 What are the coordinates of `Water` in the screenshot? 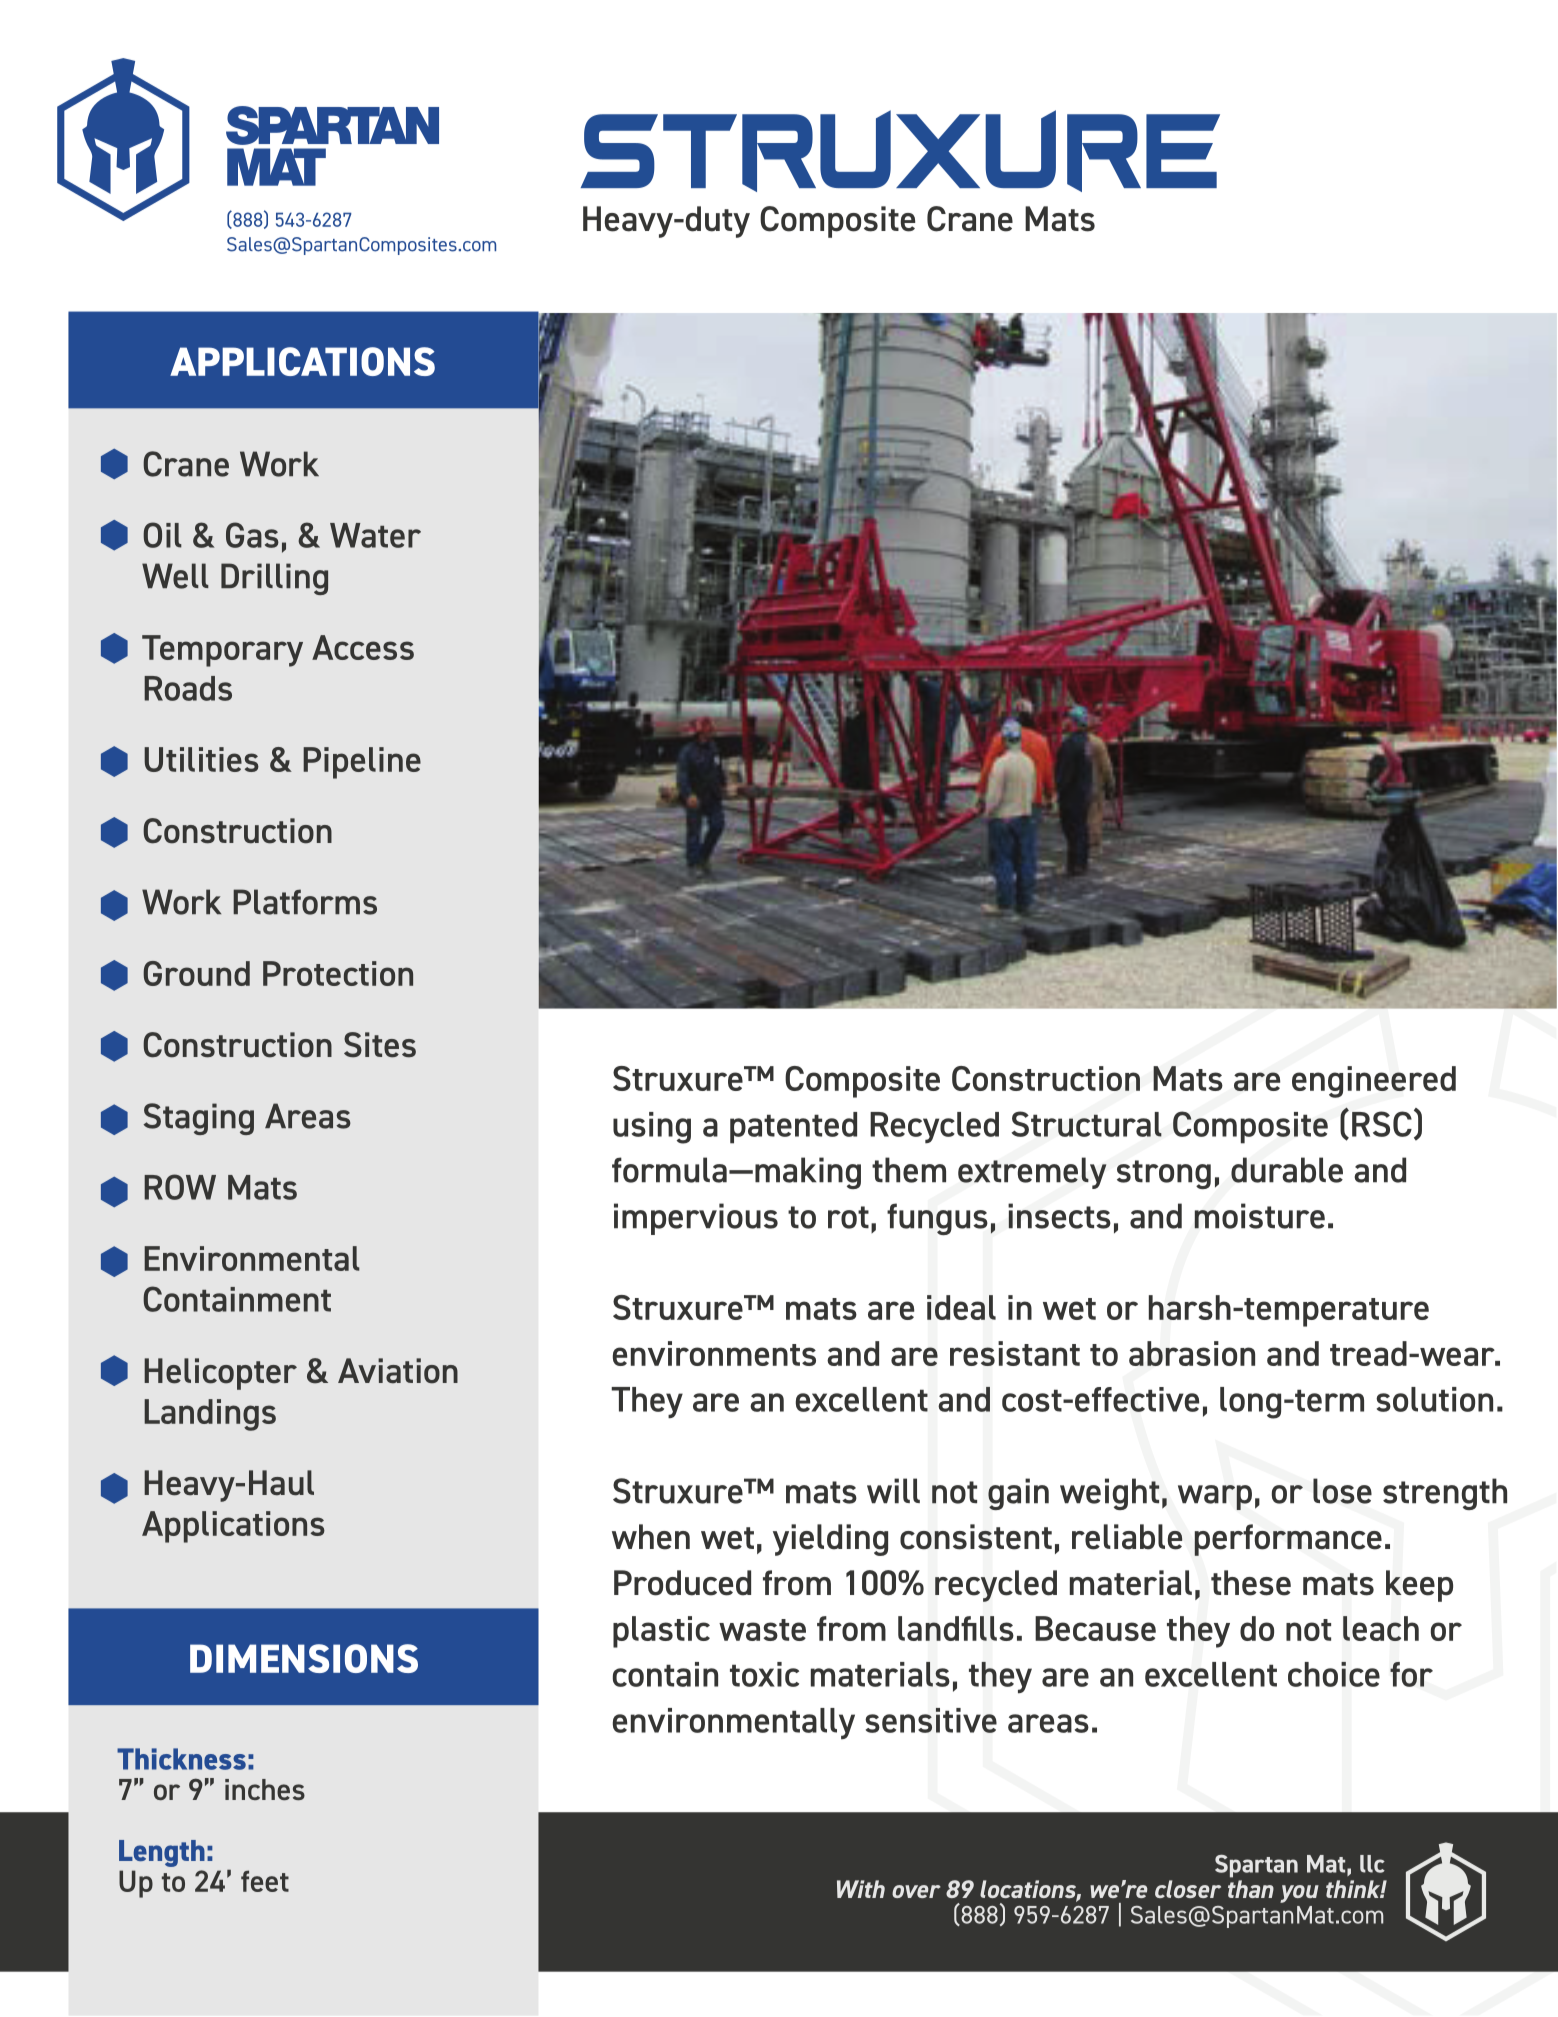 It's located at (375, 535).
